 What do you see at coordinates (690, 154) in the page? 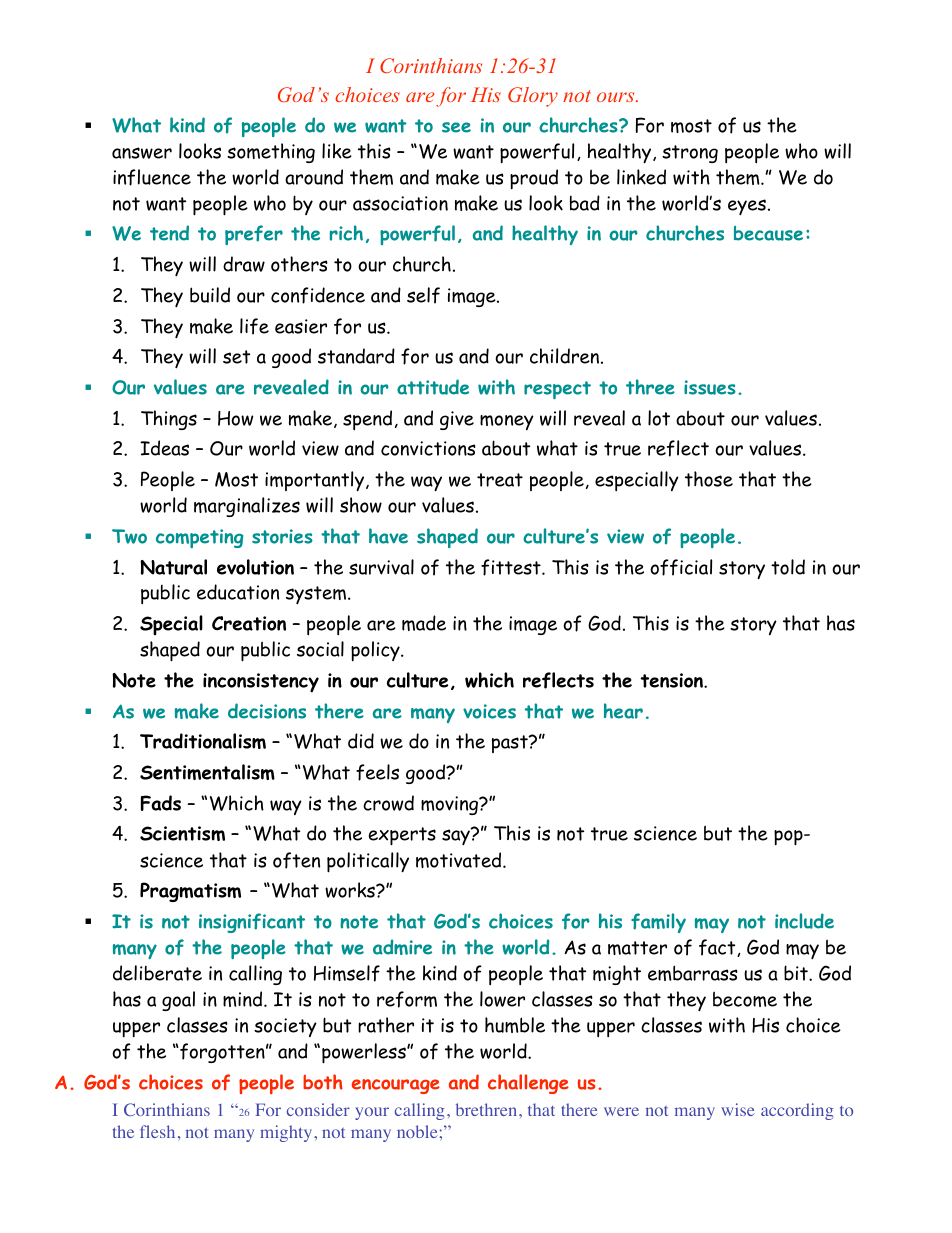
I see `strong` at bounding box center [690, 154].
